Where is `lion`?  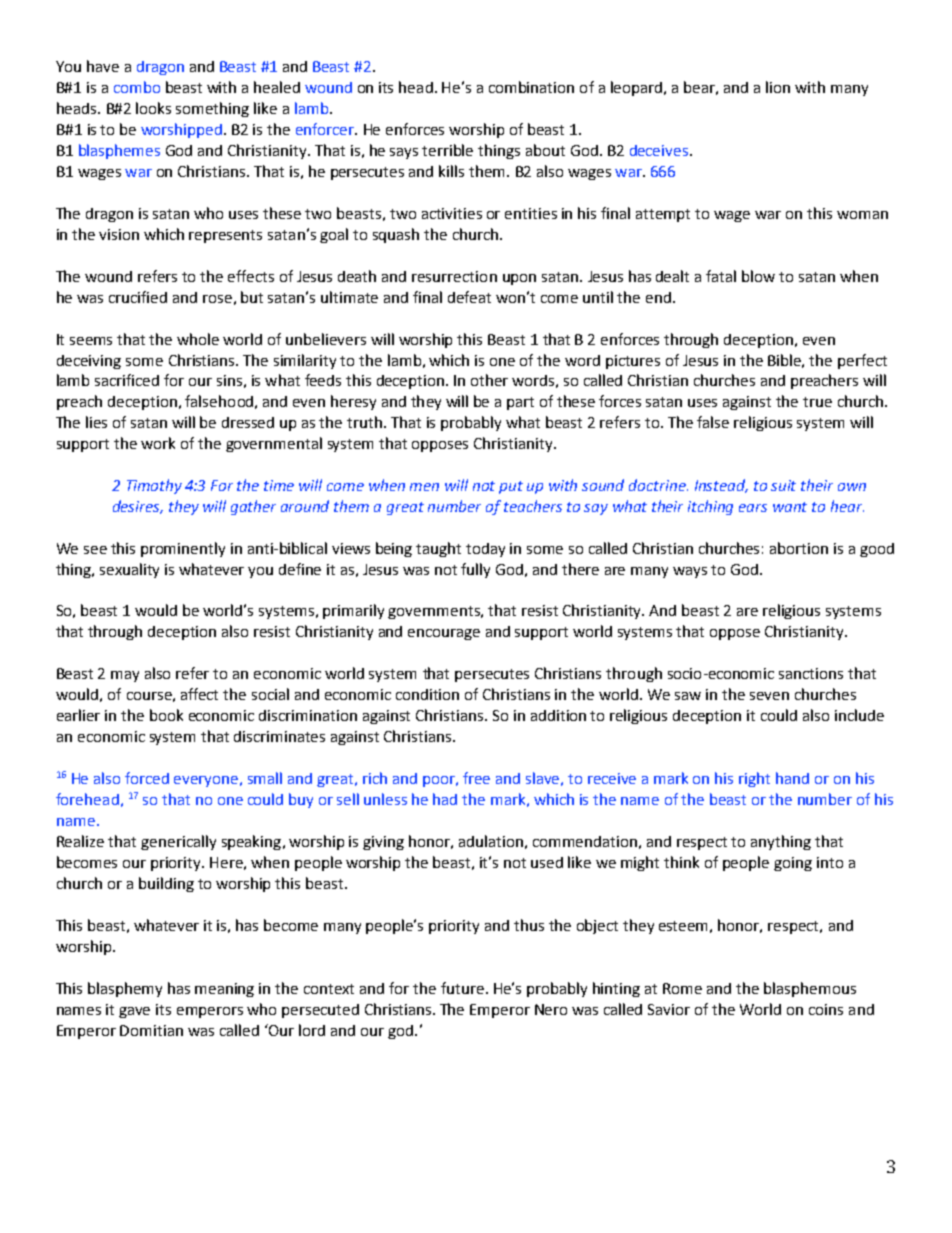
lion is located at coordinates (778, 87).
